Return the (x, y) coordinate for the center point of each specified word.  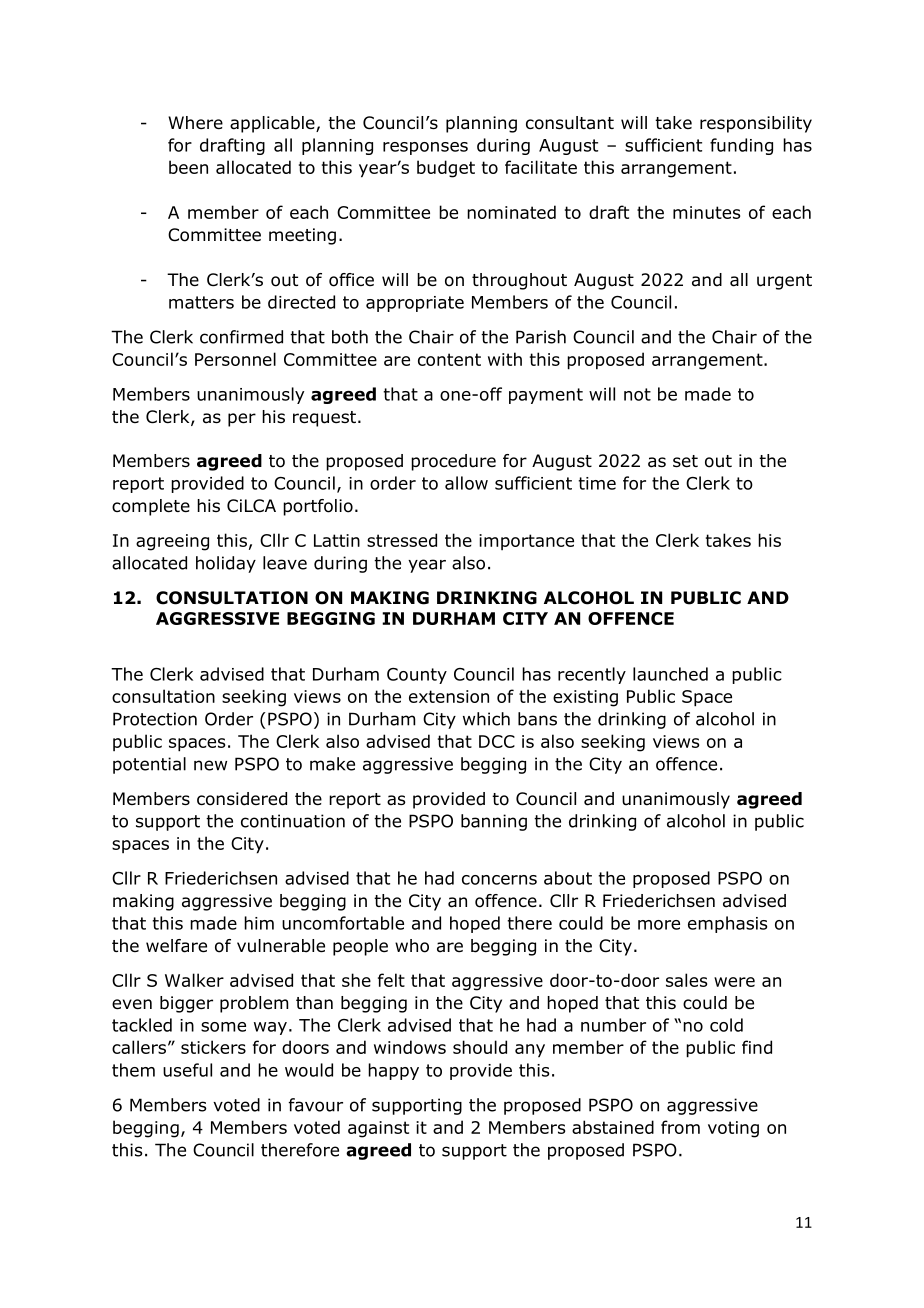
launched (670, 674)
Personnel (235, 359)
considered (242, 799)
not (637, 394)
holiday (226, 564)
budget (446, 169)
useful (187, 1070)
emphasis (727, 924)
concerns (499, 880)
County (417, 676)
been (188, 167)
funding (741, 146)
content (449, 359)
